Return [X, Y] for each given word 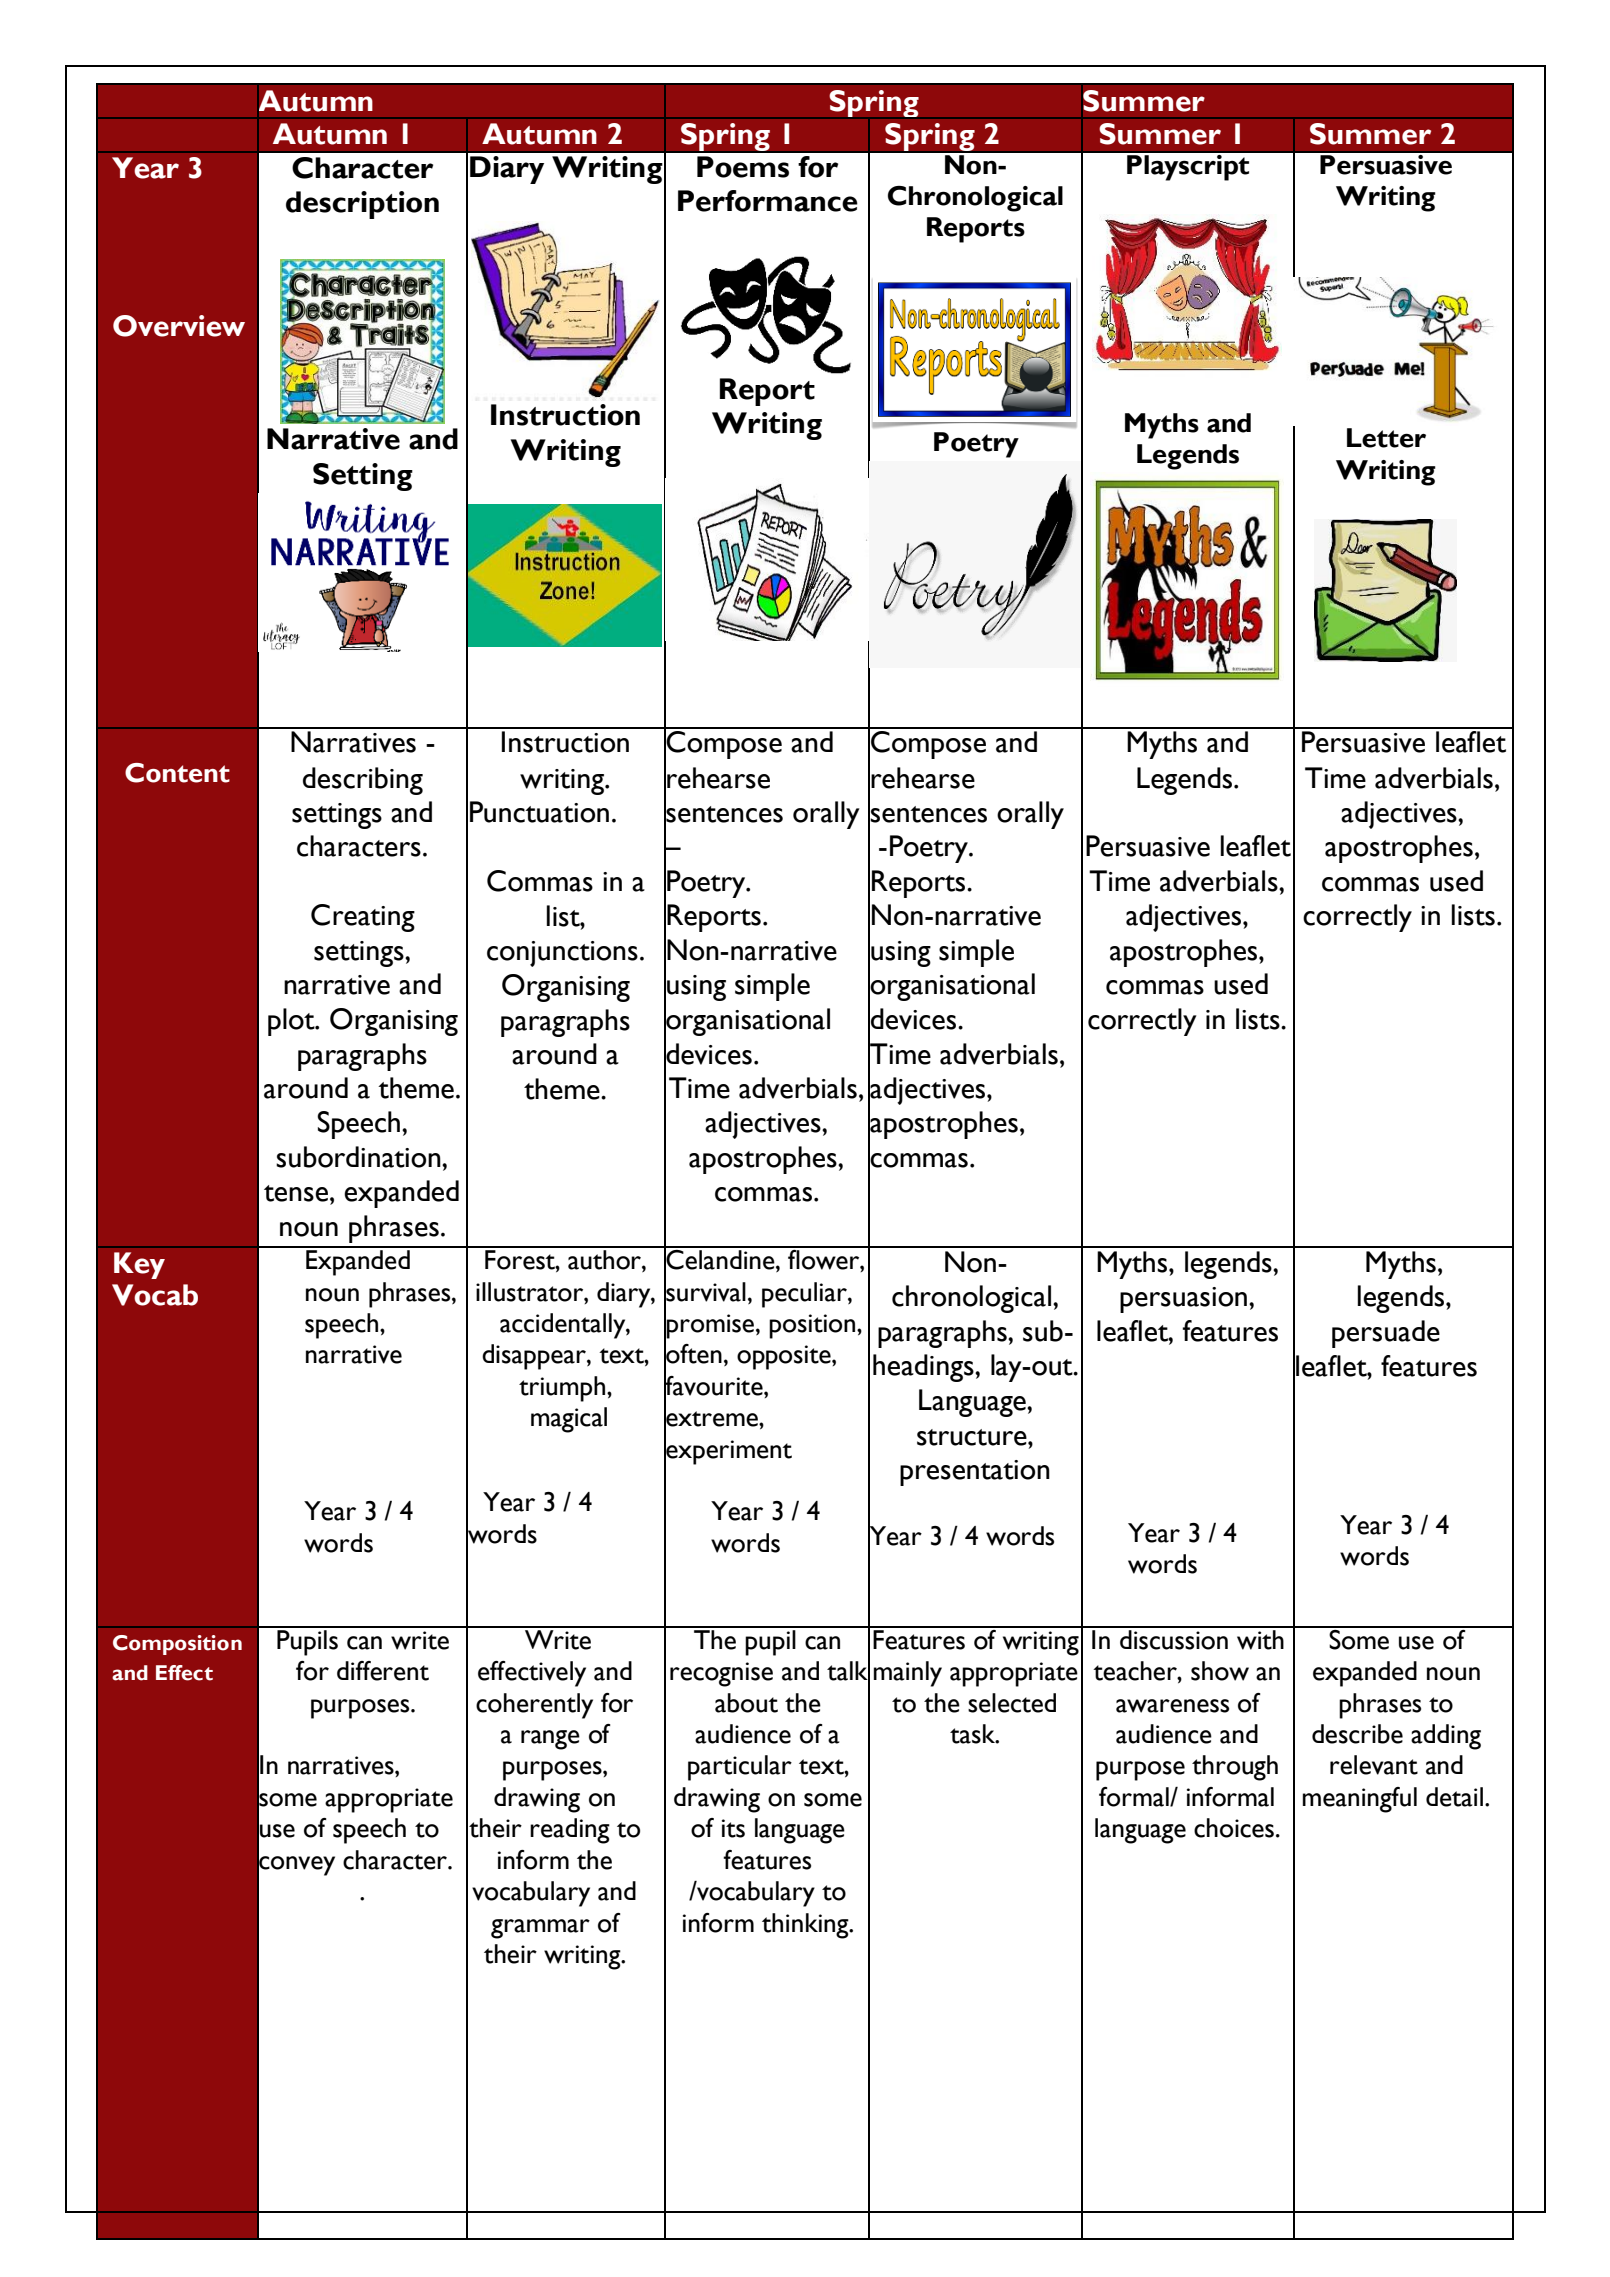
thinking [806, 1926]
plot [292, 1022]
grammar [540, 1929]
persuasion [1185, 1300]
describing [363, 781]
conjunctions [562, 954]
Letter [1386, 438]
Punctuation [539, 812]
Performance [768, 201]
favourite [714, 1385]
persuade [1386, 1334]
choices [1234, 1828]
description [362, 205]
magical [569, 1420]
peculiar [805, 1295]
